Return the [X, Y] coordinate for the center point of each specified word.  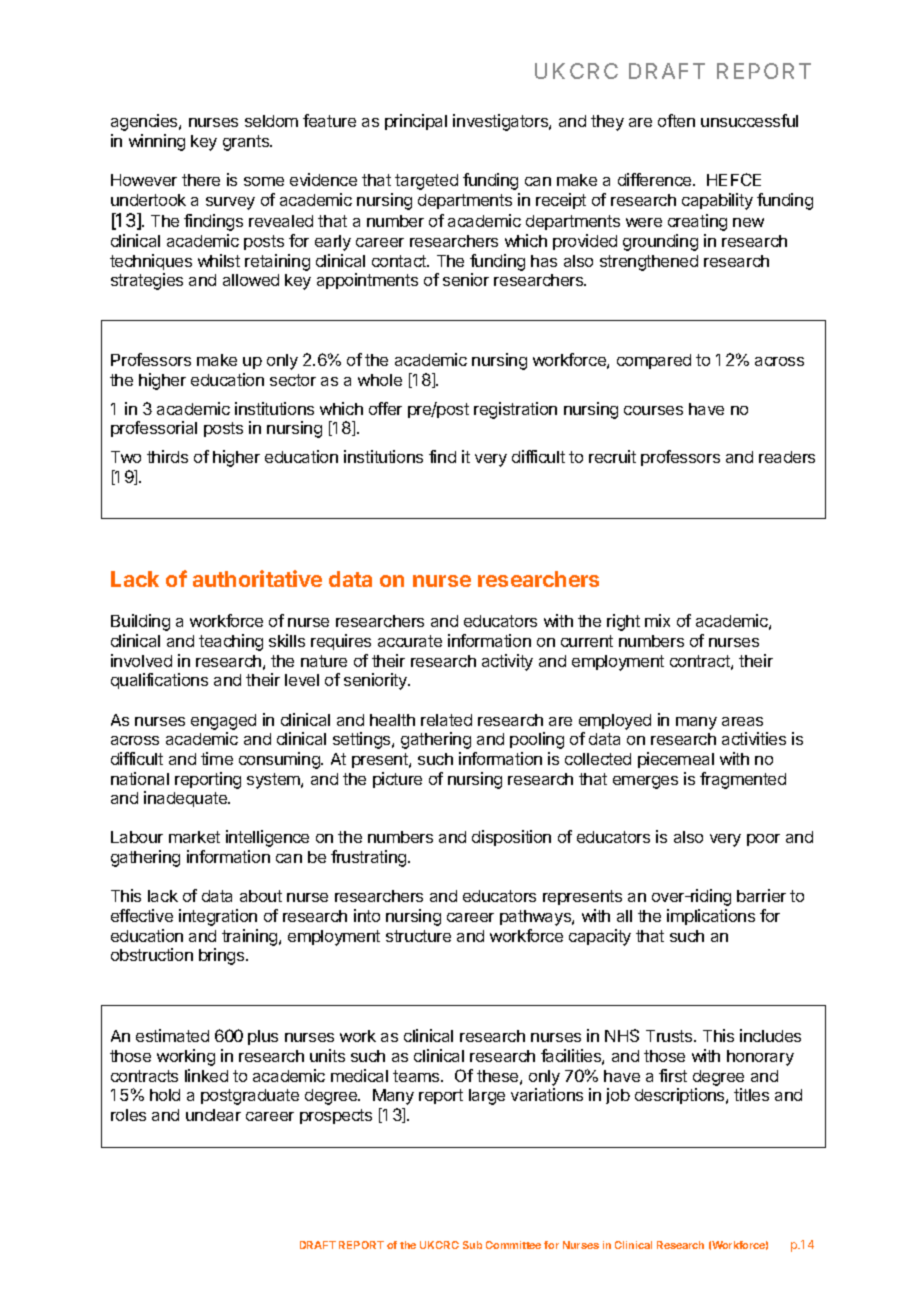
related [446, 720]
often [676, 120]
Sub [472, 1245]
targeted [426, 182]
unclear [213, 1115]
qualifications [159, 681]
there [201, 180]
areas [742, 721]
